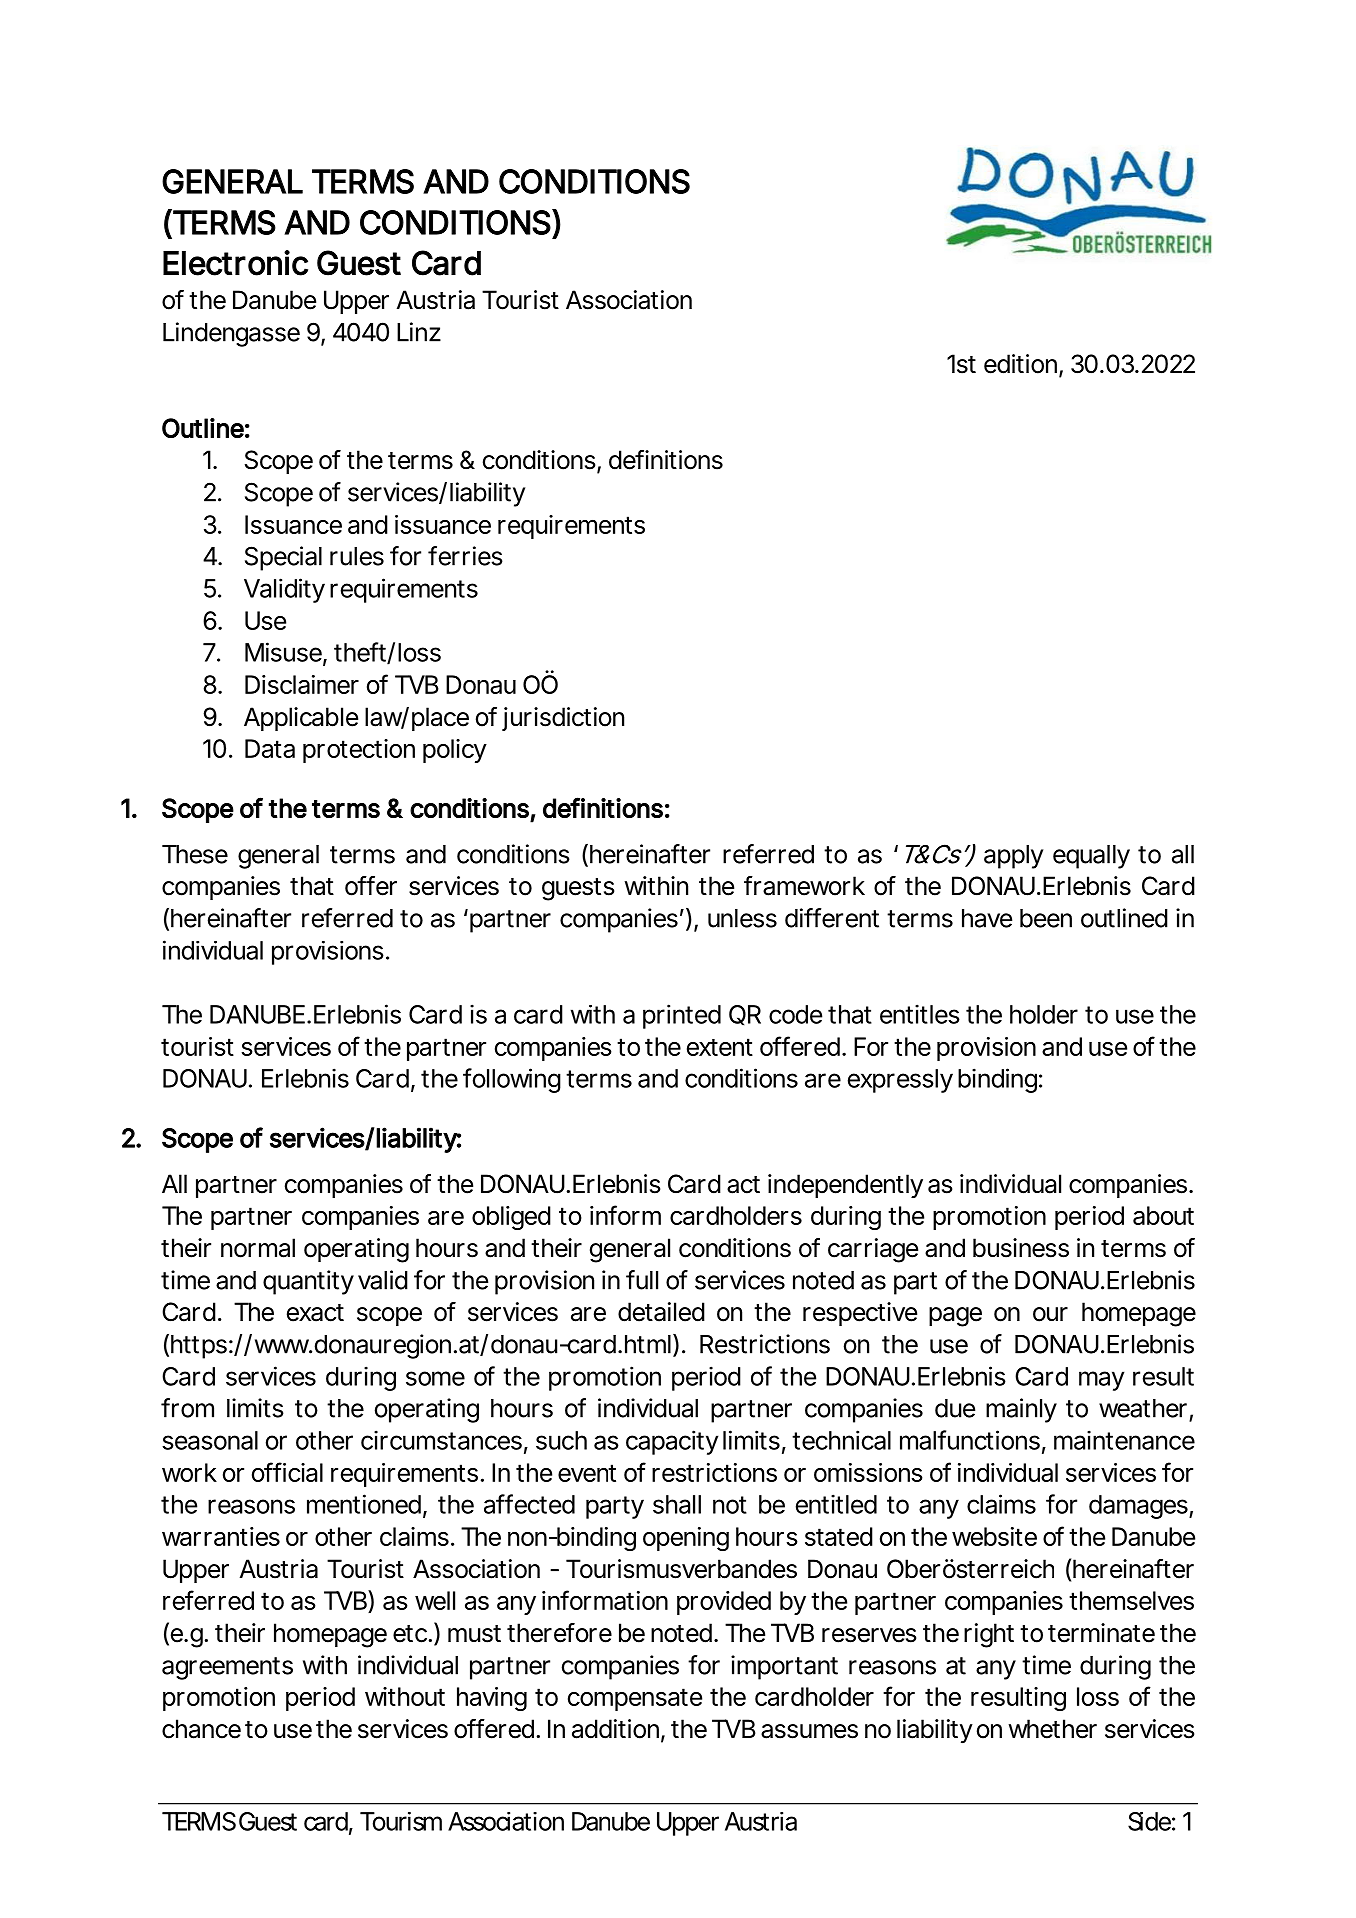 This image has width=1356, height=1918. What do you see at coordinates (642, 1280) in the image?
I see `full` at bounding box center [642, 1280].
